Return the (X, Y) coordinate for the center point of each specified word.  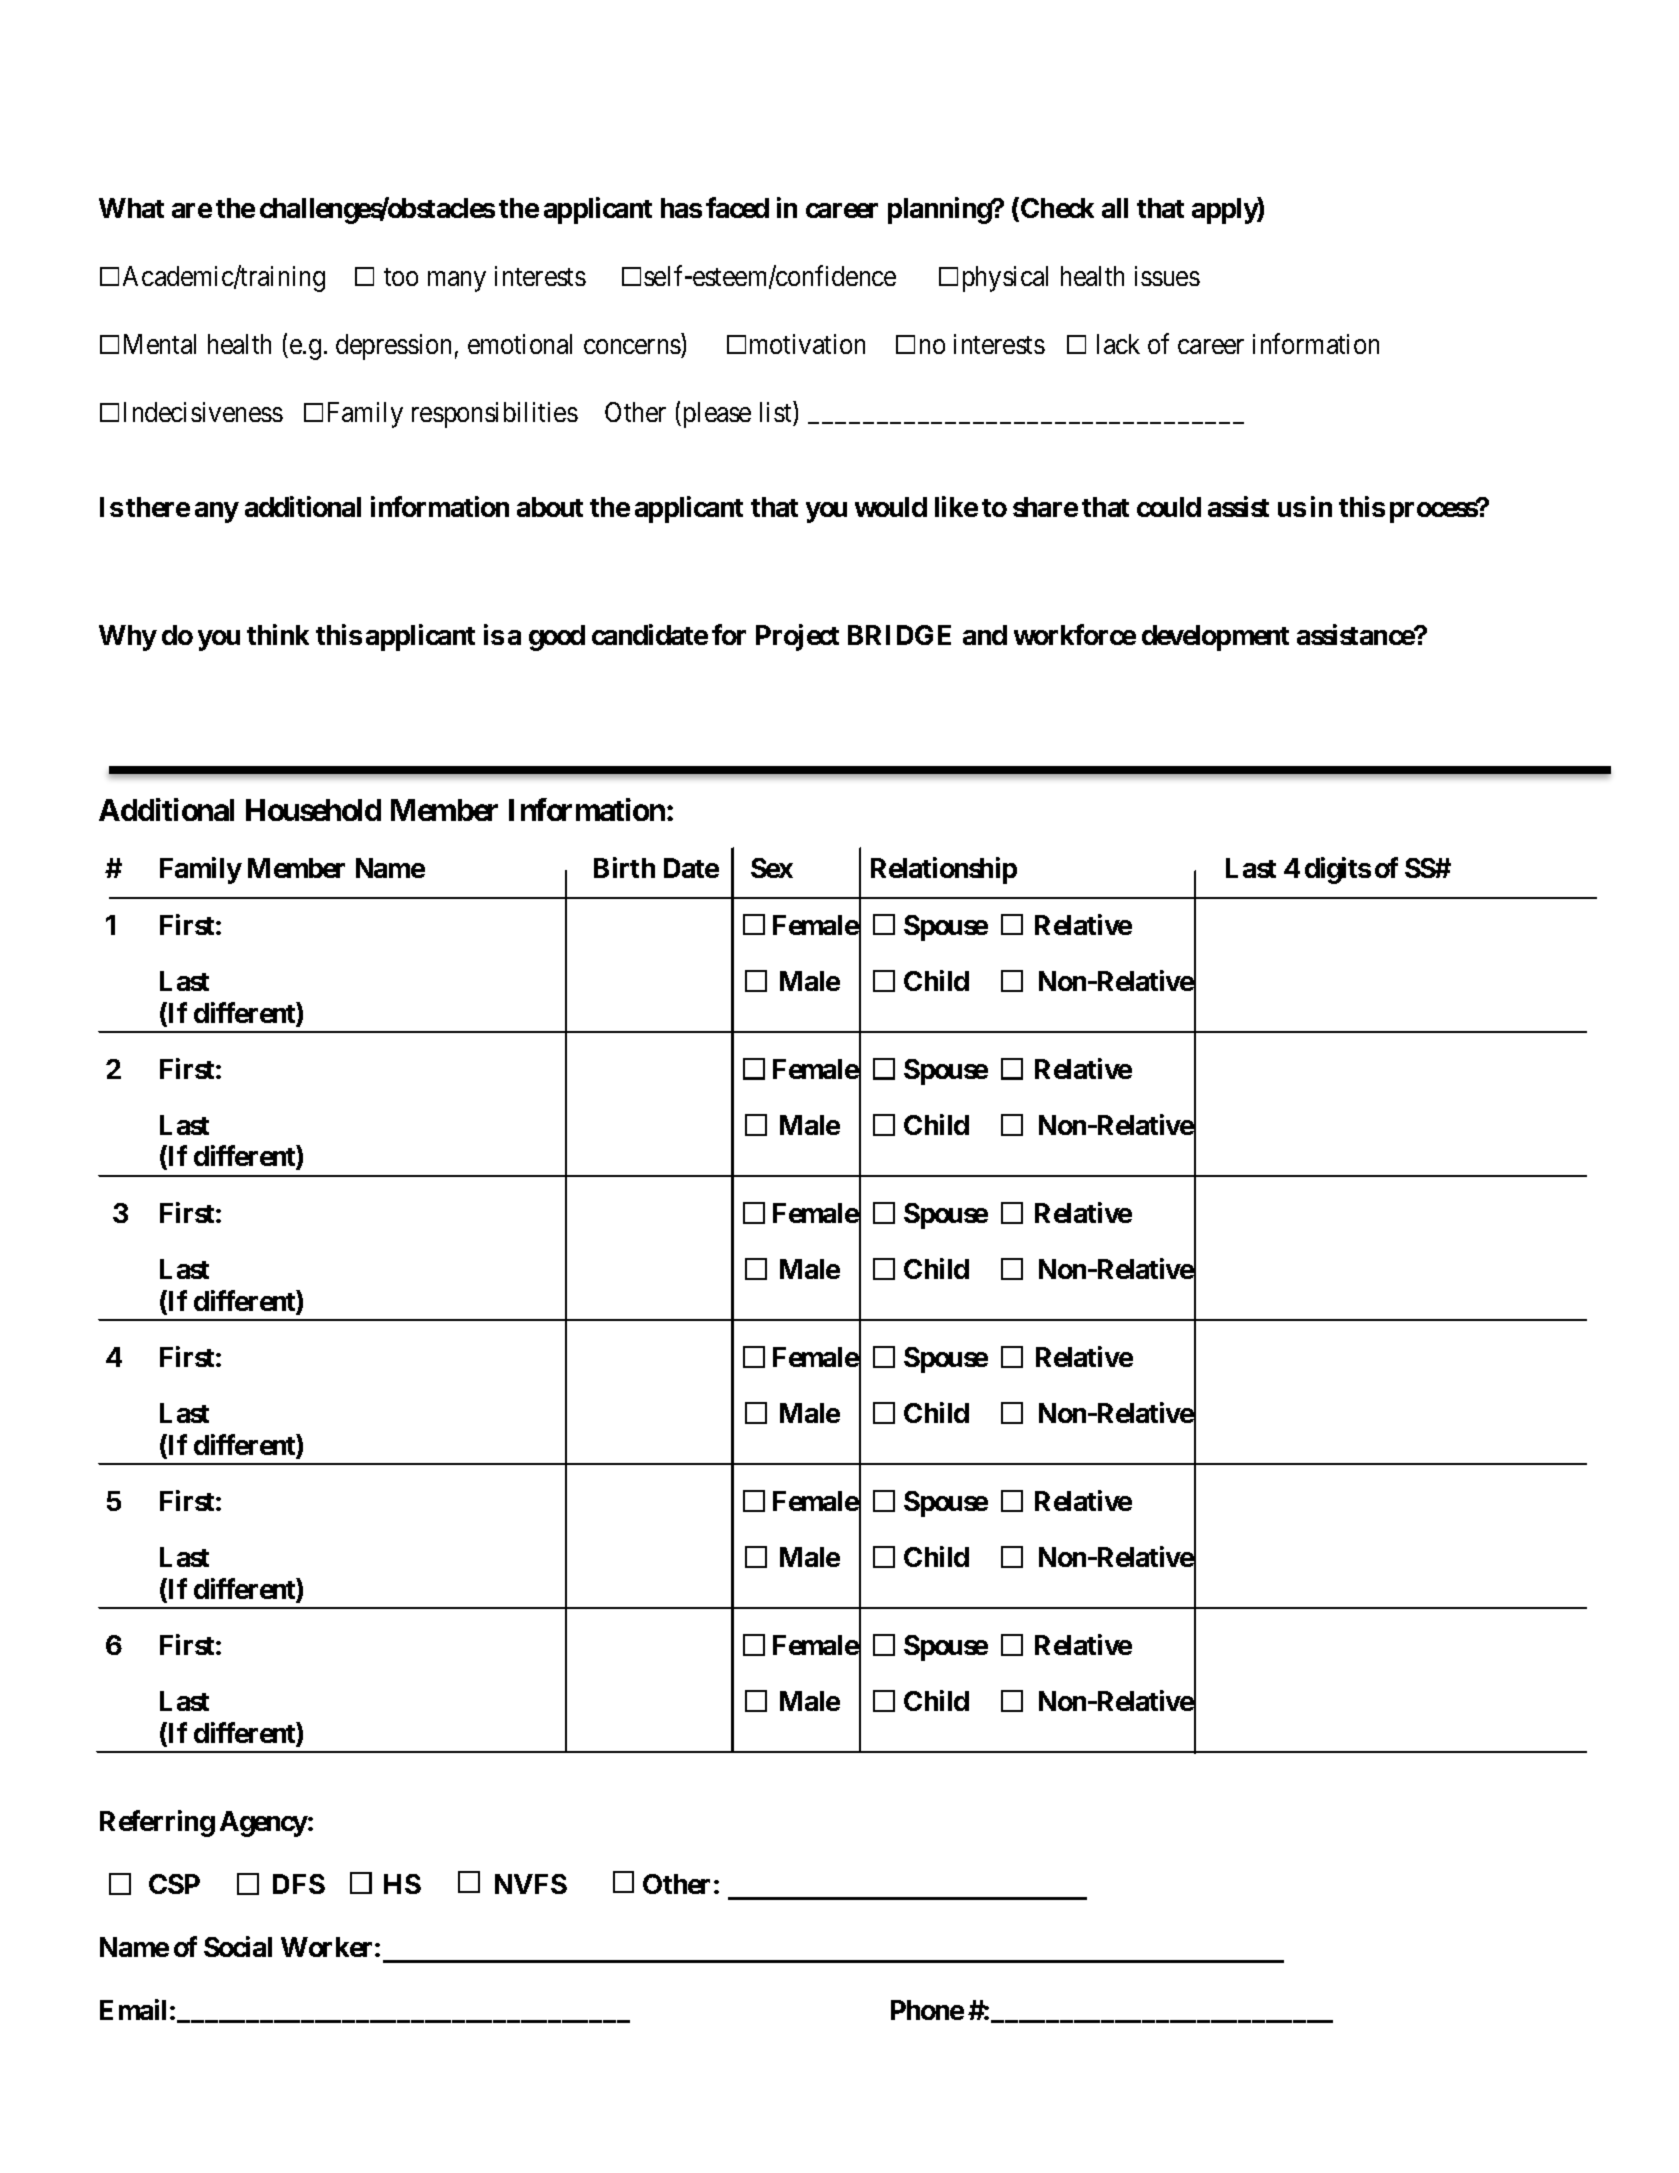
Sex (772, 868)
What (131, 208)
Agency (264, 1824)
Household (313, 810)
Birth (624, 868)
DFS (299, 1884)
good (557, 638)
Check (1057, 208)
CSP (174, 1884)
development (1215, 638)
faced (737, 208)
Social (238, 1946)
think (278, 634)
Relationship (944, 871)
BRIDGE (899, 635)
